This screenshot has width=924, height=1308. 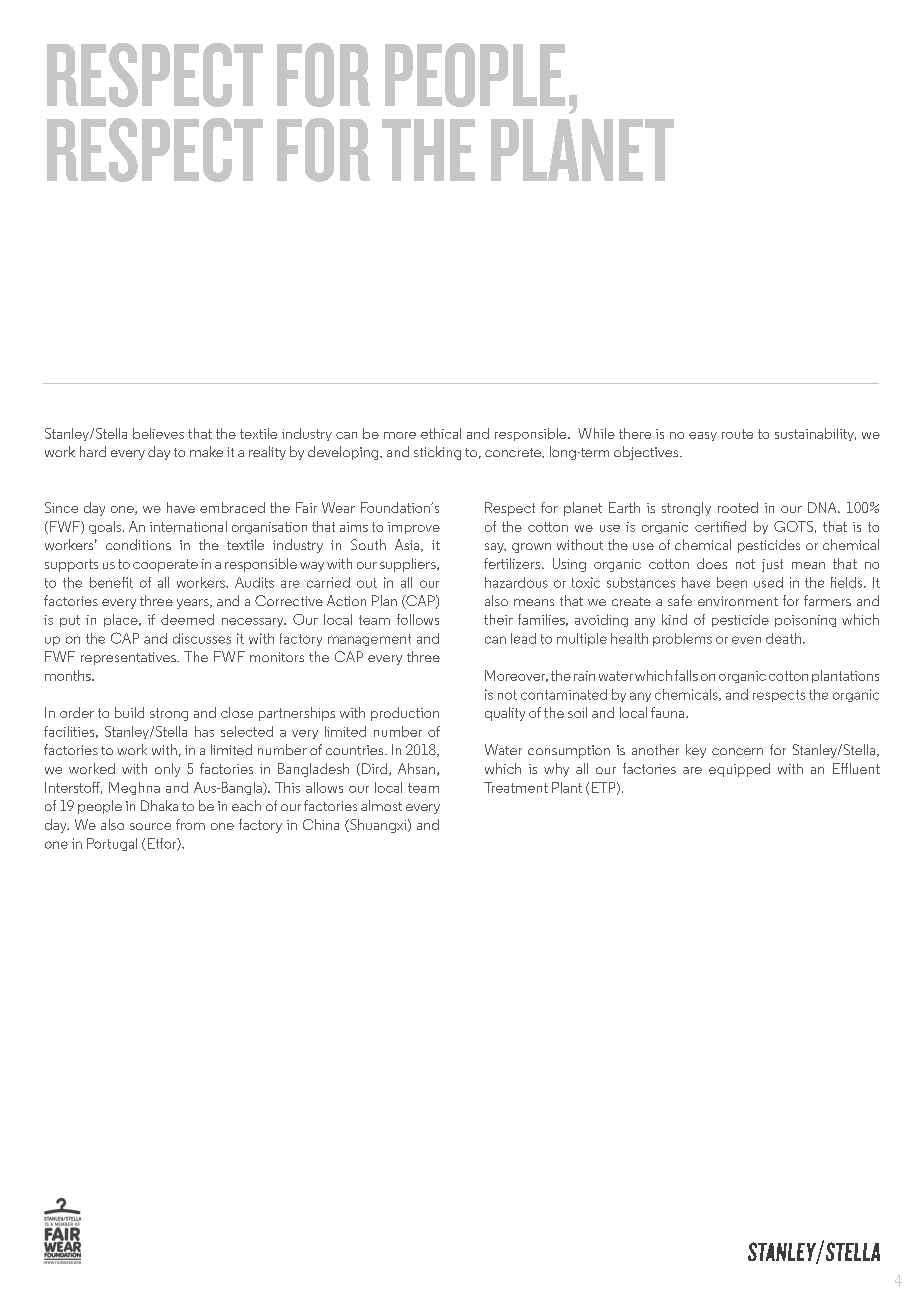 What do you see at coordinates (150, 826) in the screenshot?
I see `source` at bounding box center [150, 826].
